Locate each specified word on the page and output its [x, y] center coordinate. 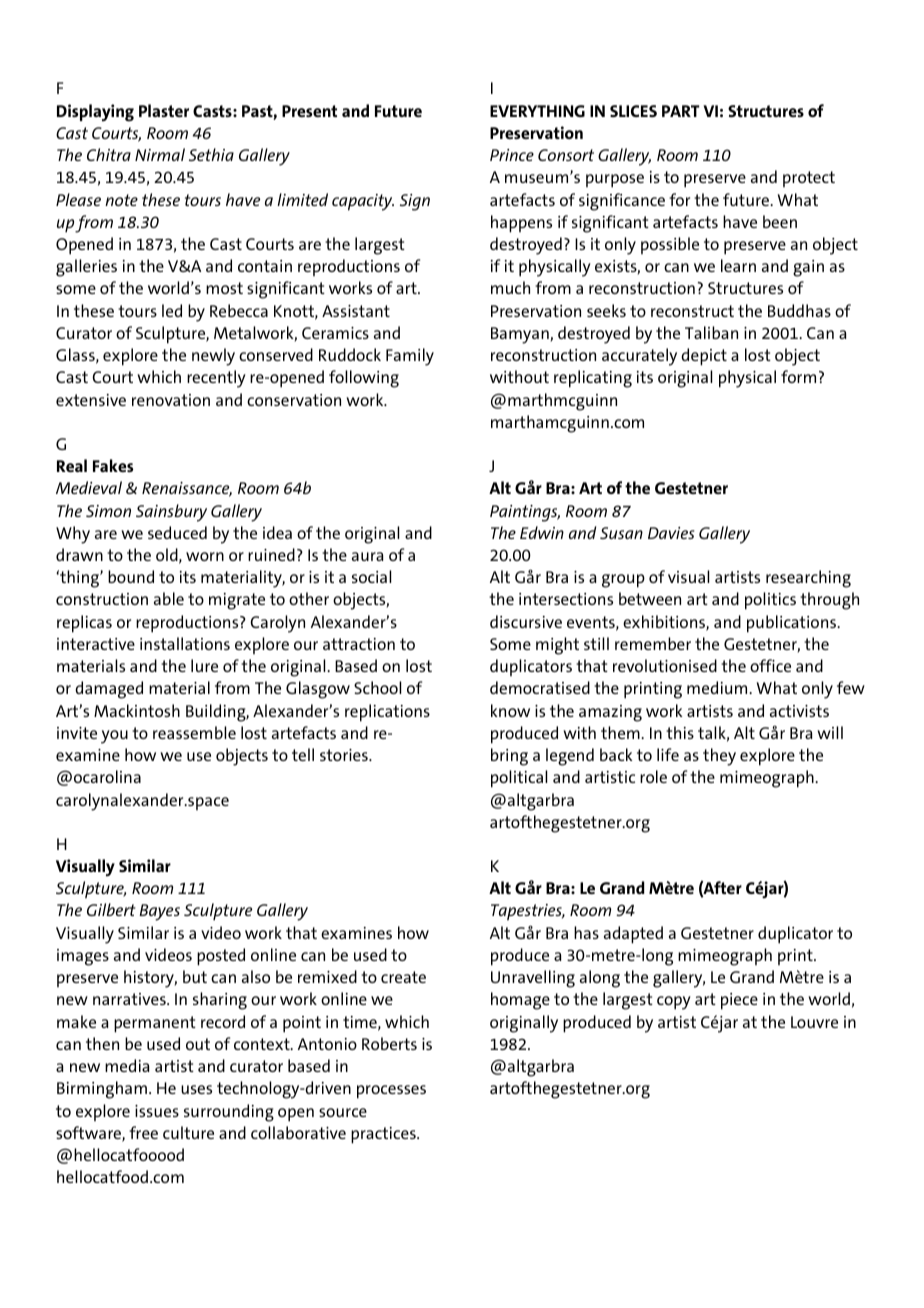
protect [809, 179]
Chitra [109, 154]
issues [157, 1111]
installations [185, 643]
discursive [526, 621]
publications [793, 624]
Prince [512, 155]
